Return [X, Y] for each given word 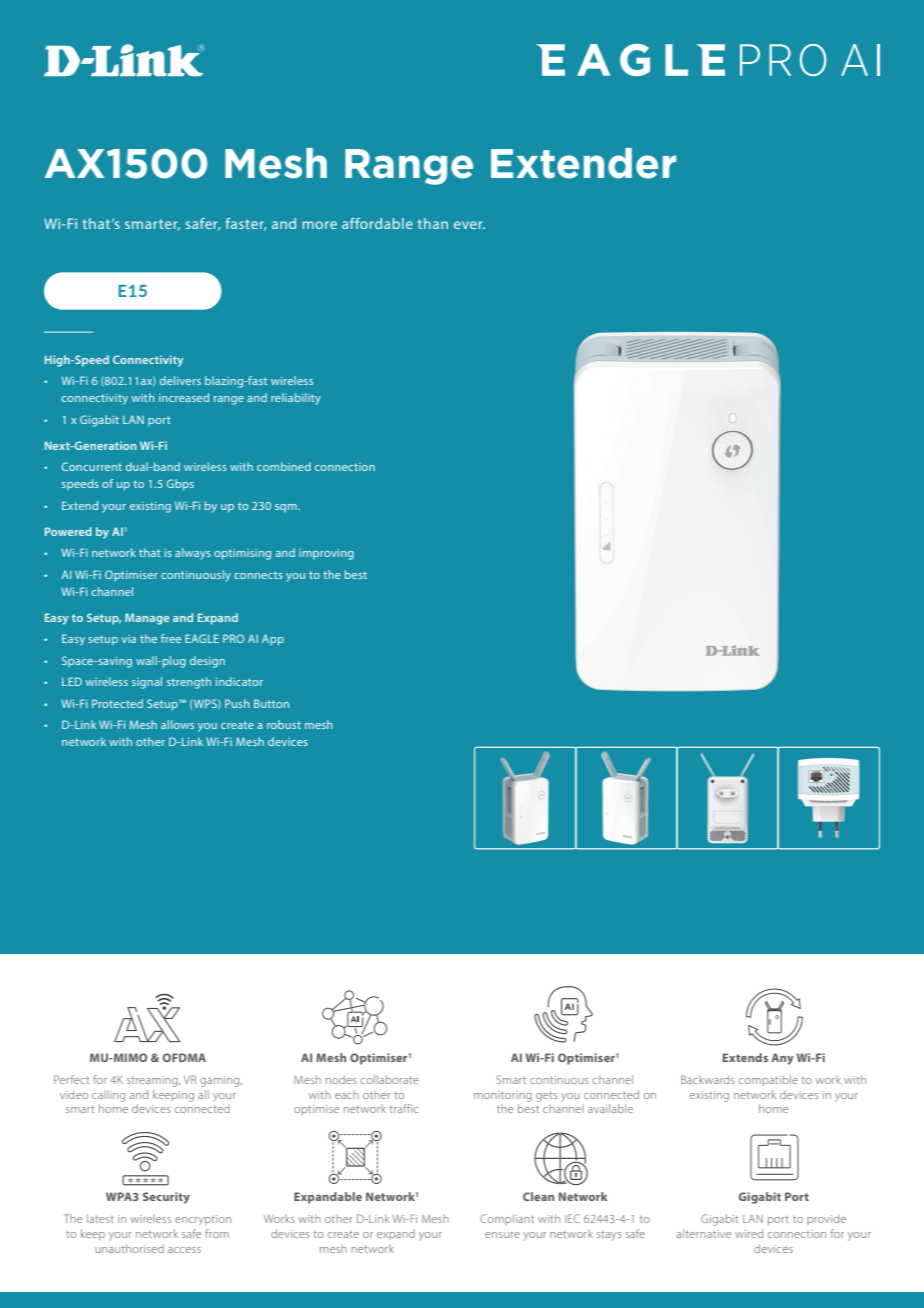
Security [166, 1198]
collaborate [390, 1079]
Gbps [180, 485]
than [433, 223]
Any [782, 1059]
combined [284, 466]
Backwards [708, 1079]
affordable [377, 223]
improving [326, 554]
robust [284, 724]
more [320, 225]
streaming [153, 1081]
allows [177, 724]
